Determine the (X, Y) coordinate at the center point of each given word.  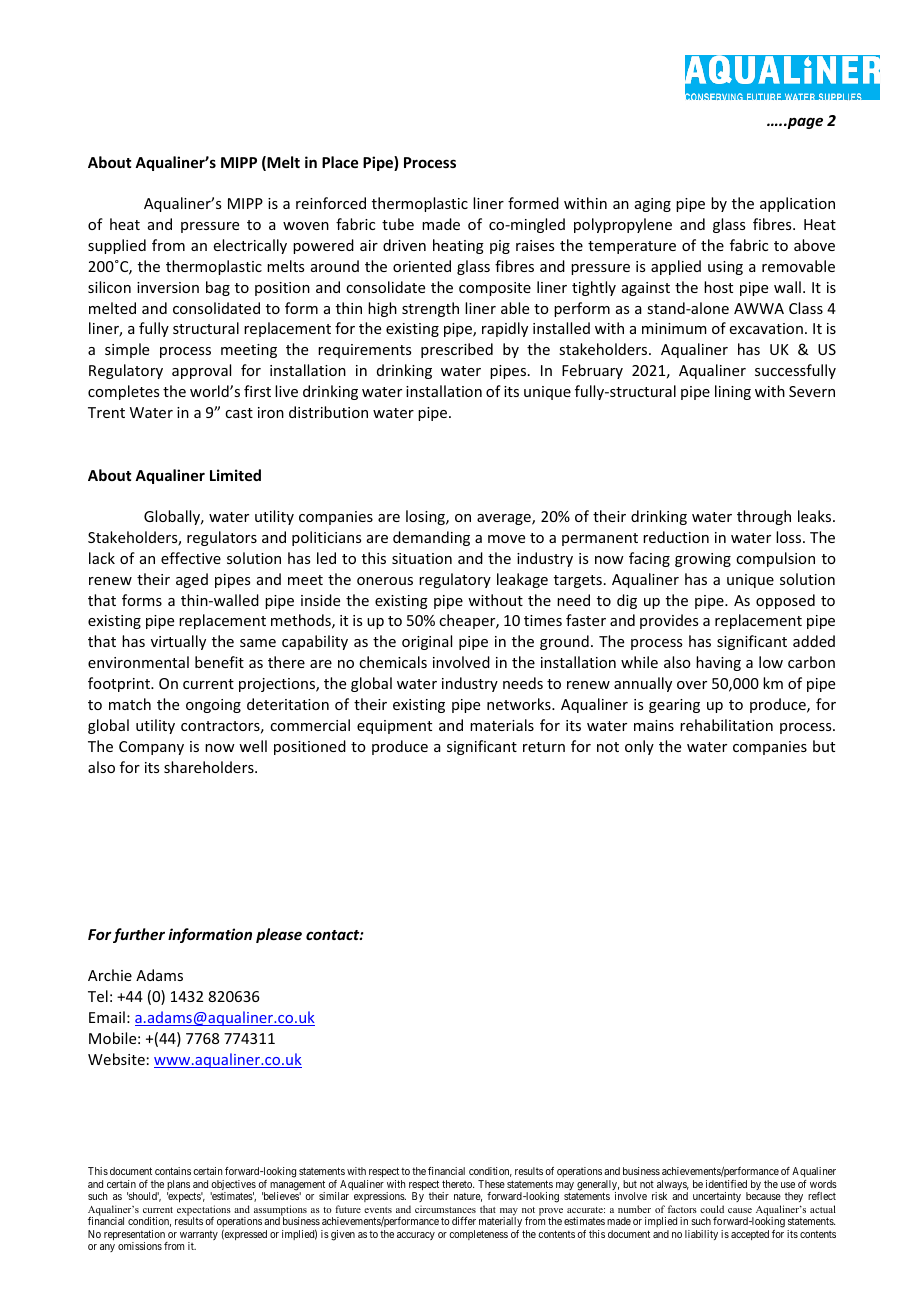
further (139, 935)
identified (726, 1184)
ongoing (213, 706)
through (764, 517)
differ (464, 1221)
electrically (250, 246)
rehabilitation (726, 725)
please (279, 935)
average (505, 519)
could (712, 1209)
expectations (204, 1211)
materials (502, 725)
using (725, 268)
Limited (235, 475)
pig (500, 247)
